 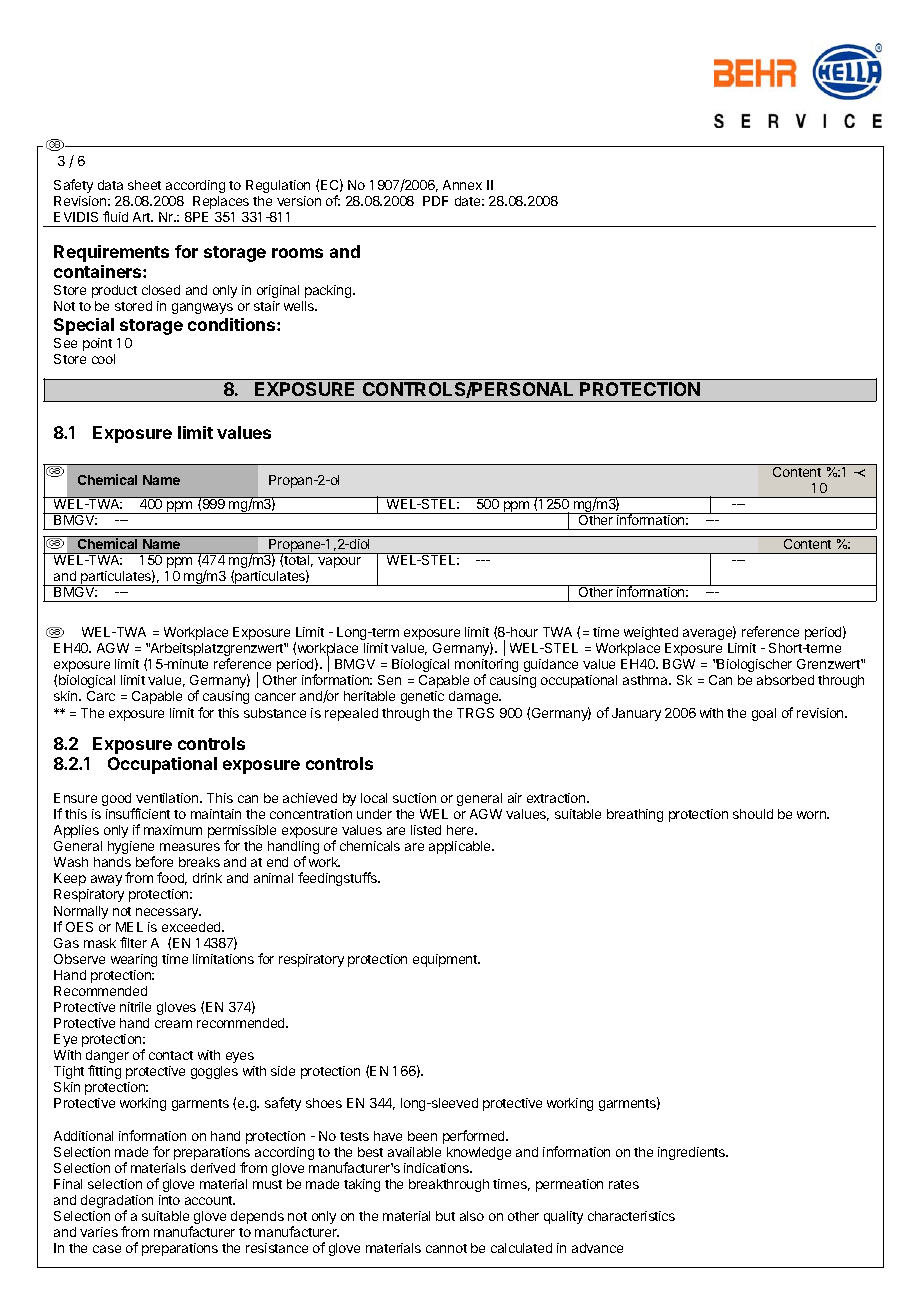 I want to click on ventilation, so click(x=168, y=798).
